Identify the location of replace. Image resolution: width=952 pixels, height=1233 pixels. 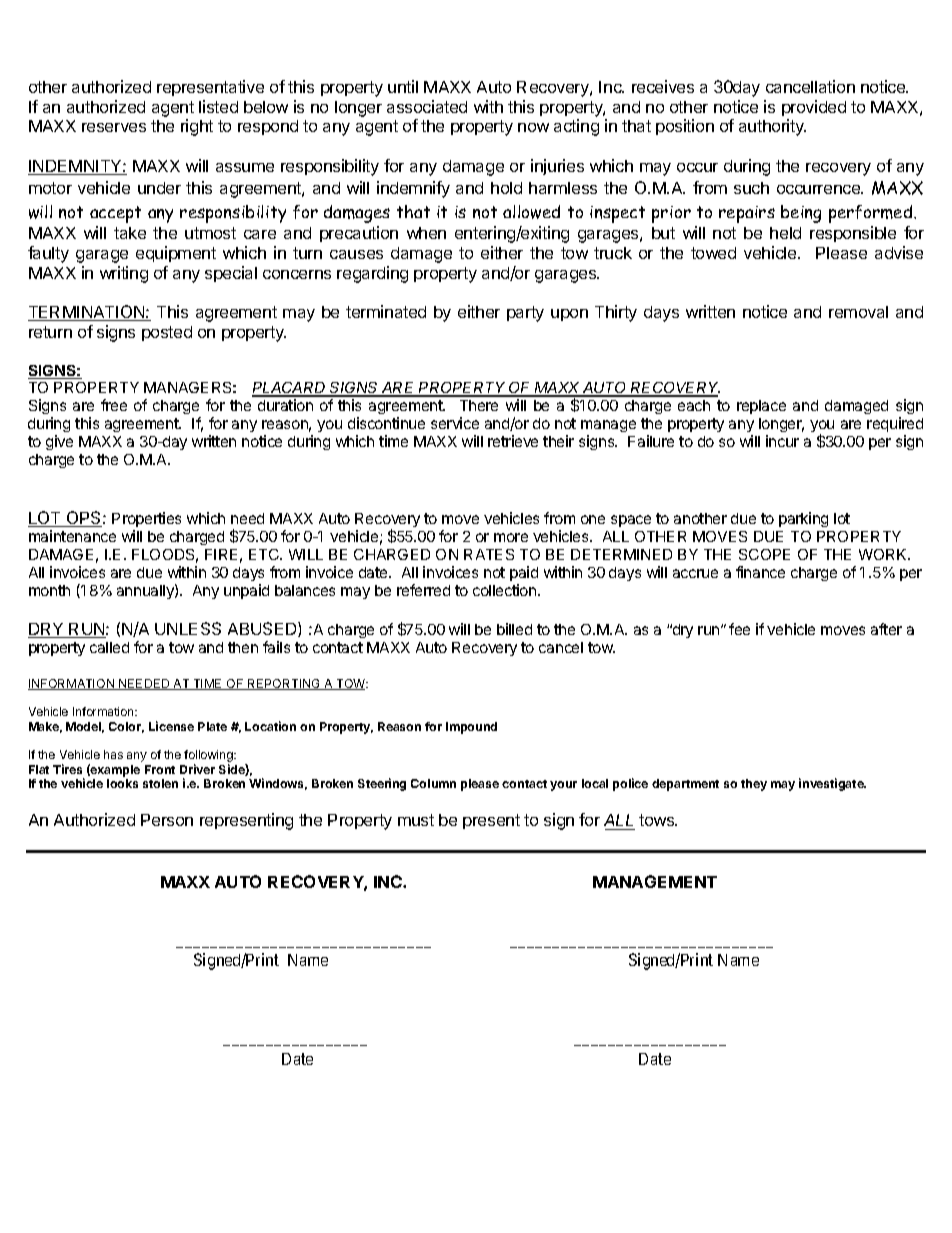
(761, 407).
